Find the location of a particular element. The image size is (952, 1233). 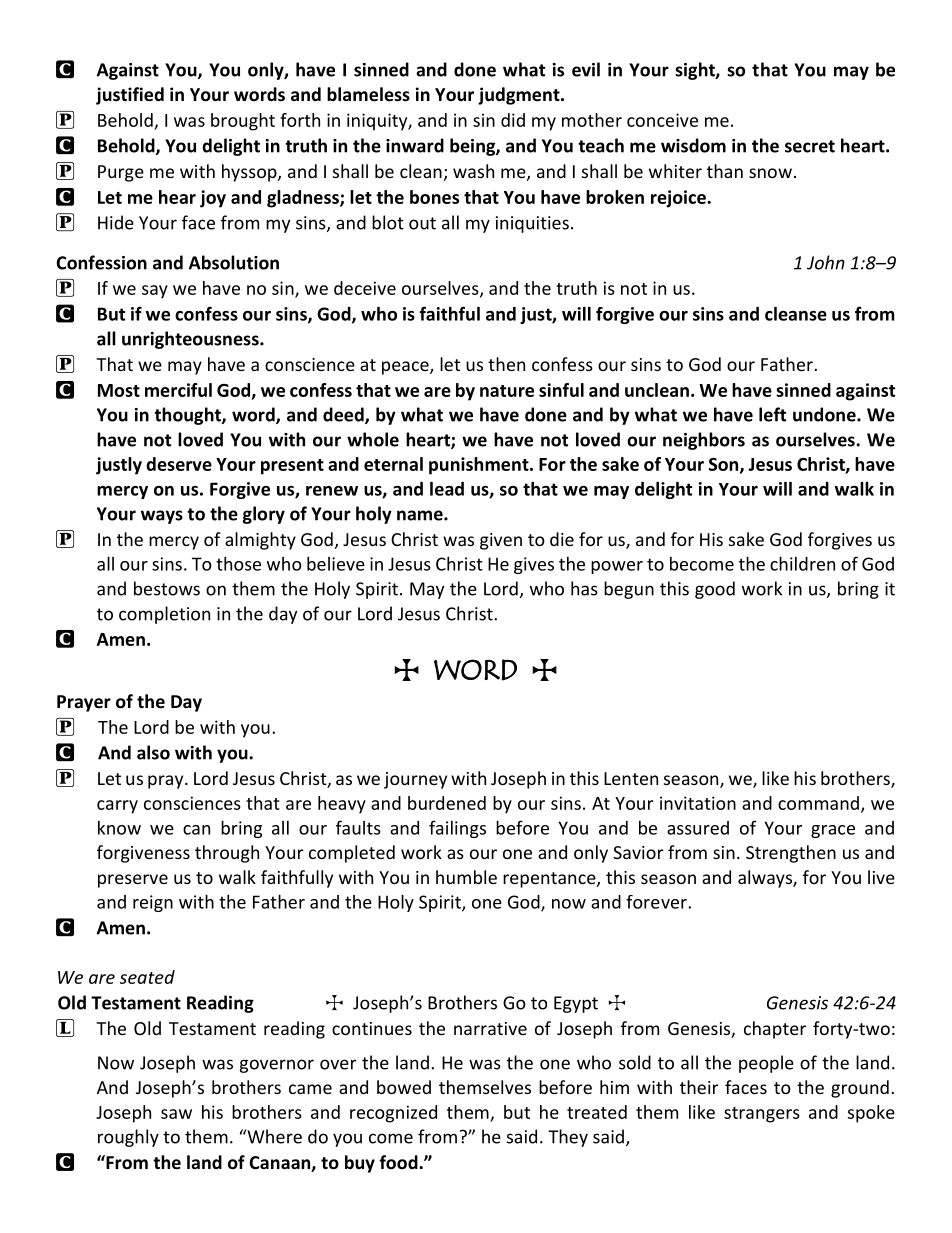

brought is located at coordinates (243, 122).
